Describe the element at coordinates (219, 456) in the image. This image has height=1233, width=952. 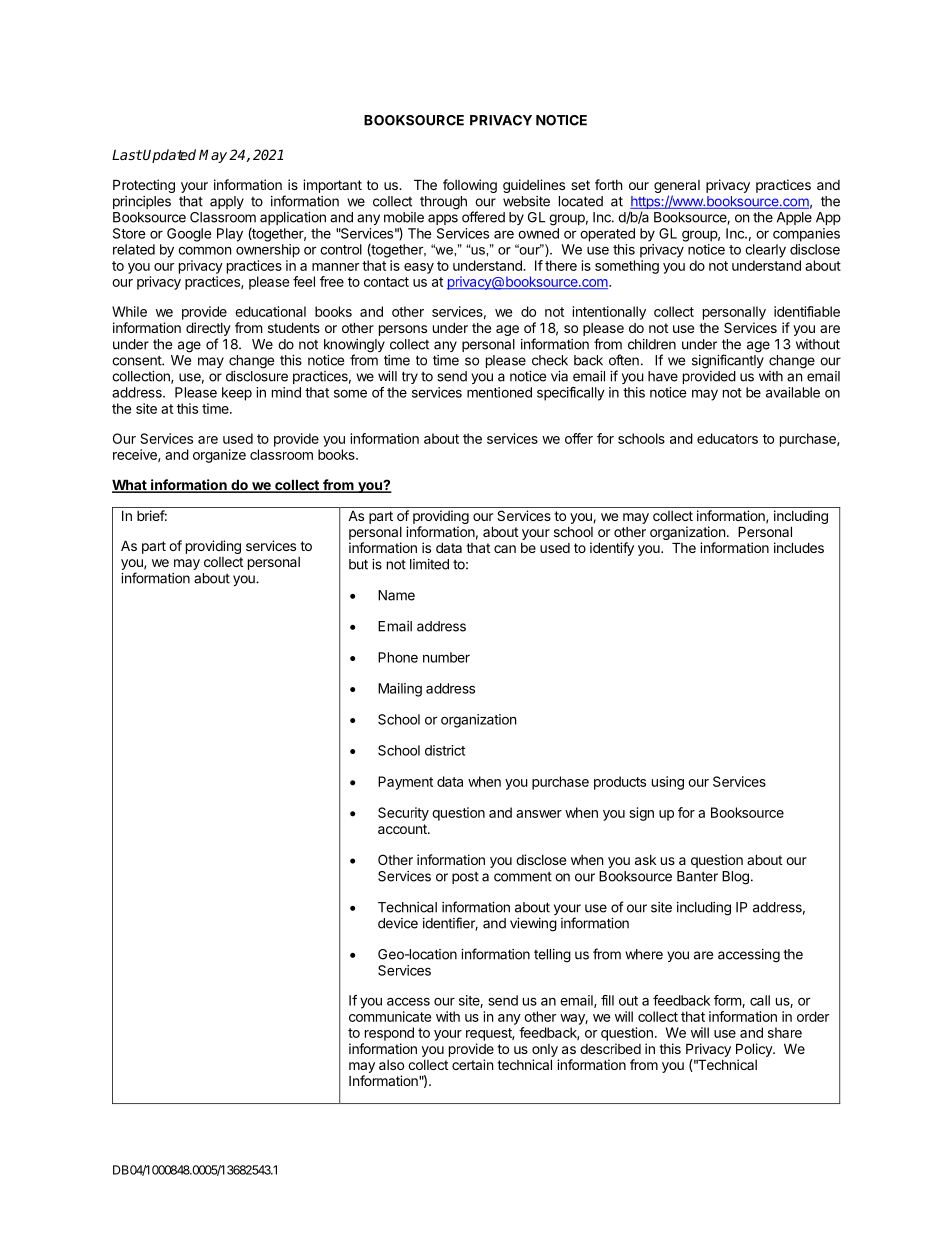
I see `organize` at that location.
